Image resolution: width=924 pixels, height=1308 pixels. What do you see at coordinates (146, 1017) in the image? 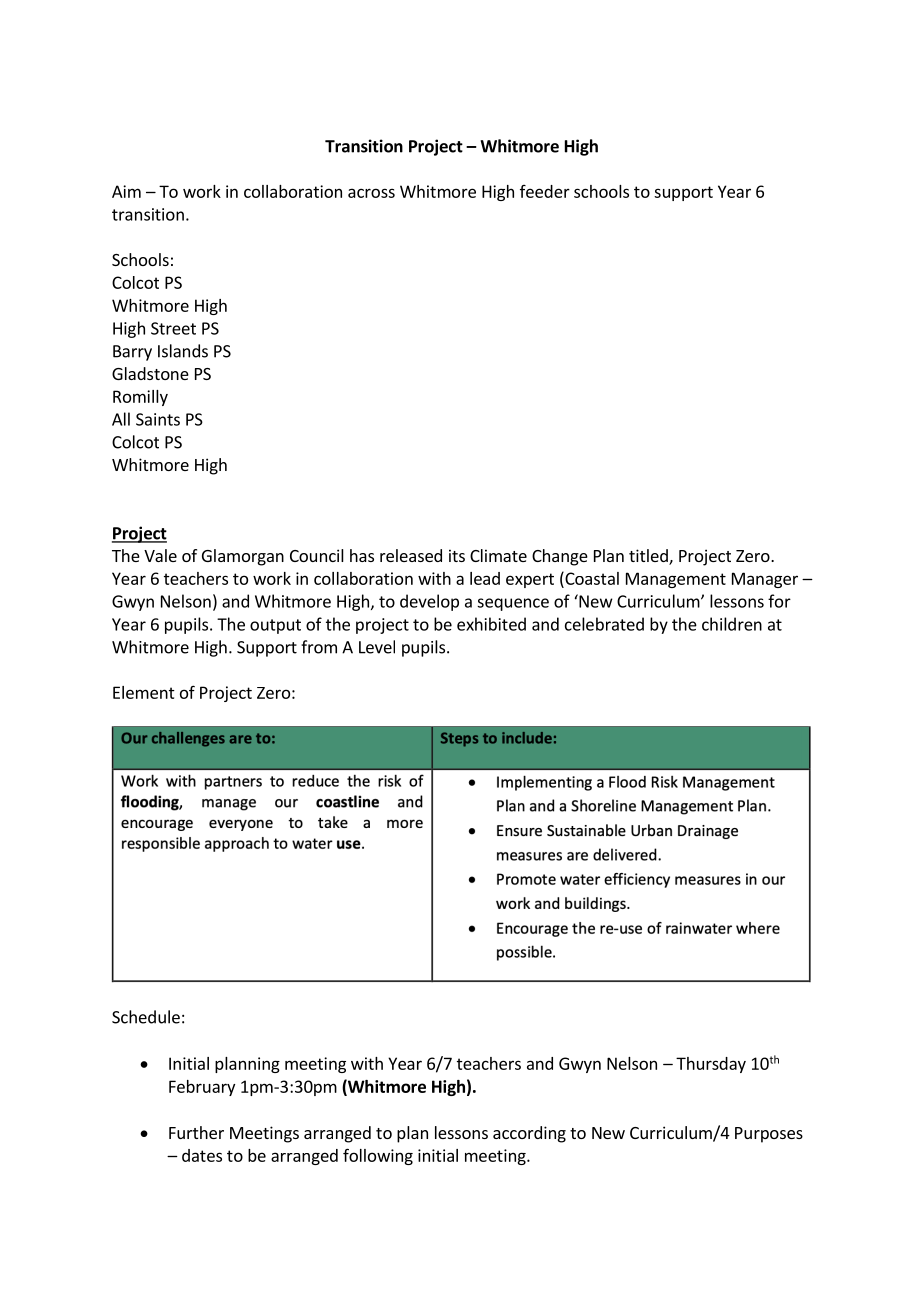
I see `Schedule` at bounding box center [146, 1017].
